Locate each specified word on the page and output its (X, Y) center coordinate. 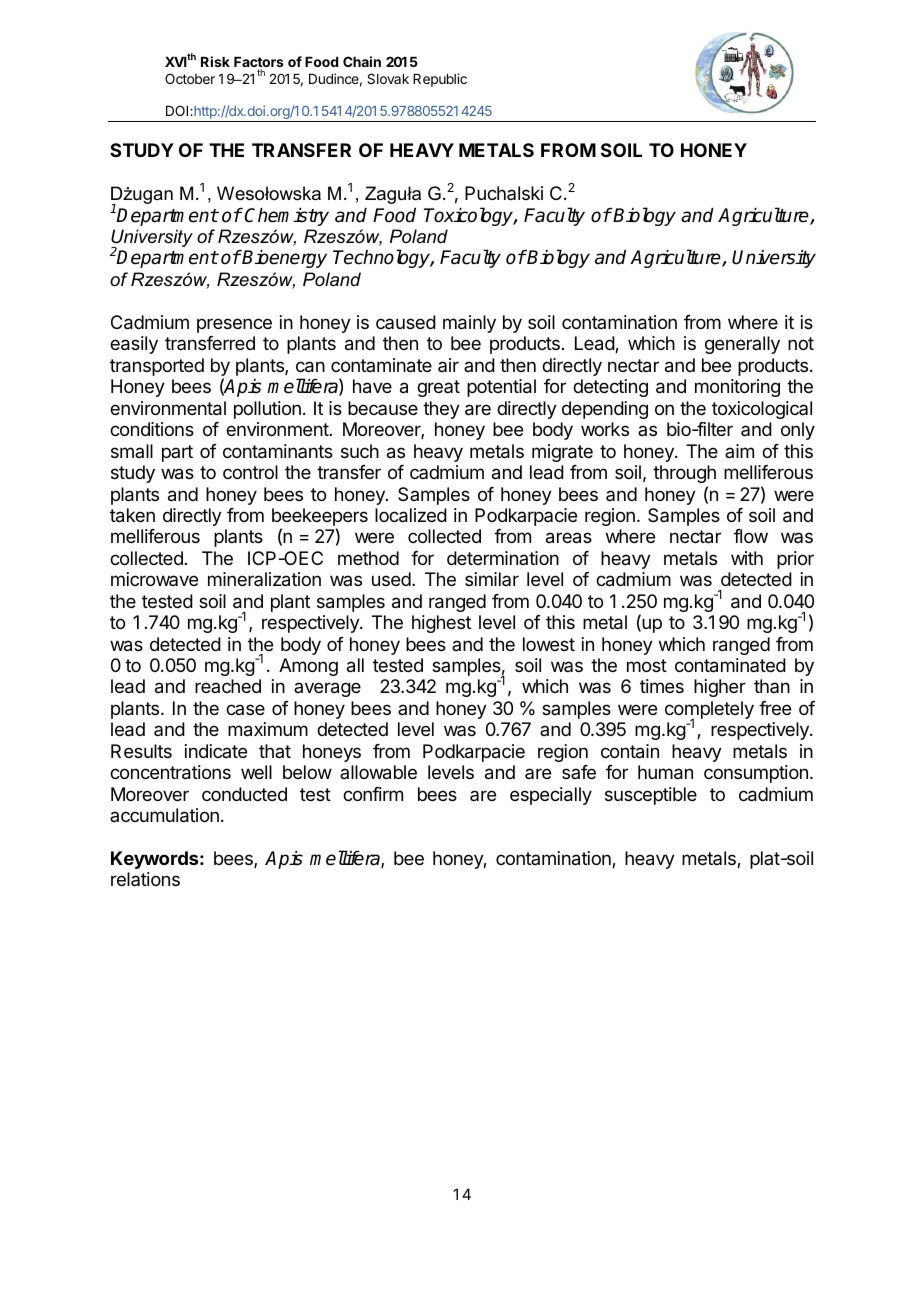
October (190, 78)
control (250, 472)
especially (551, 796)
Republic (440, 80)
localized (411, 515)
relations (145, 879)
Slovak (388, 78)
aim (739, 451)
